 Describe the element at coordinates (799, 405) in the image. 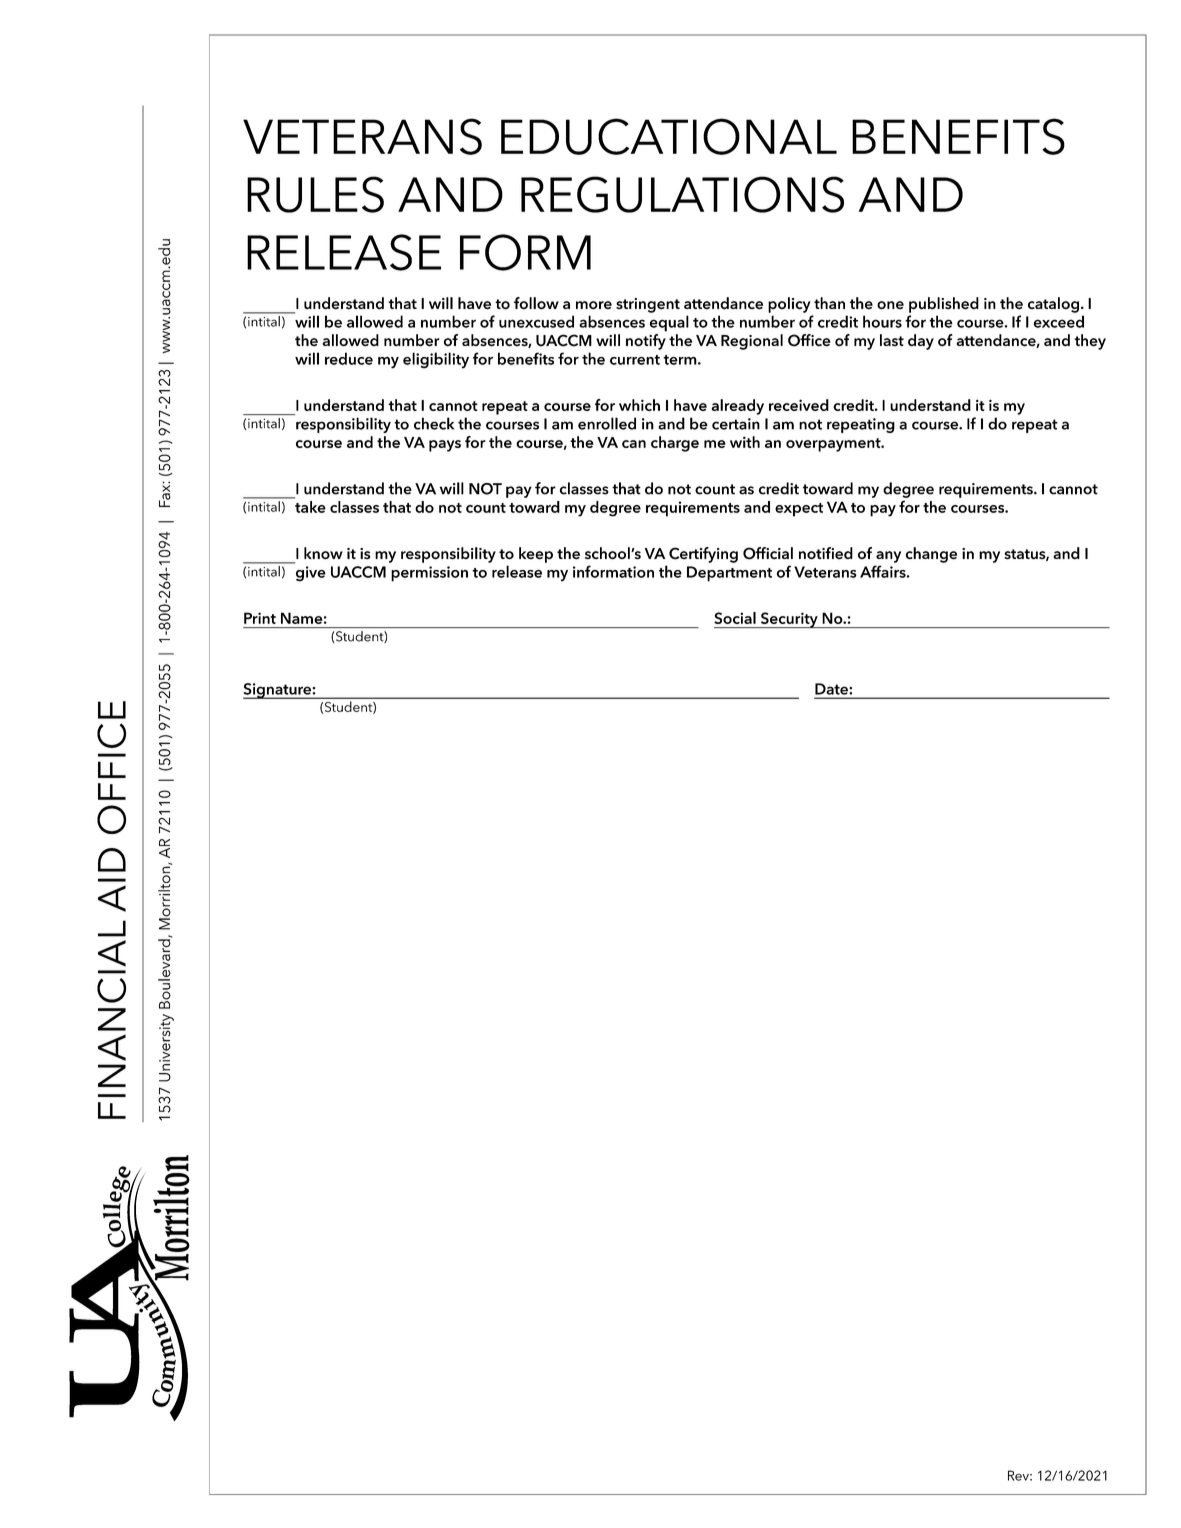

I see `received` at that location.
